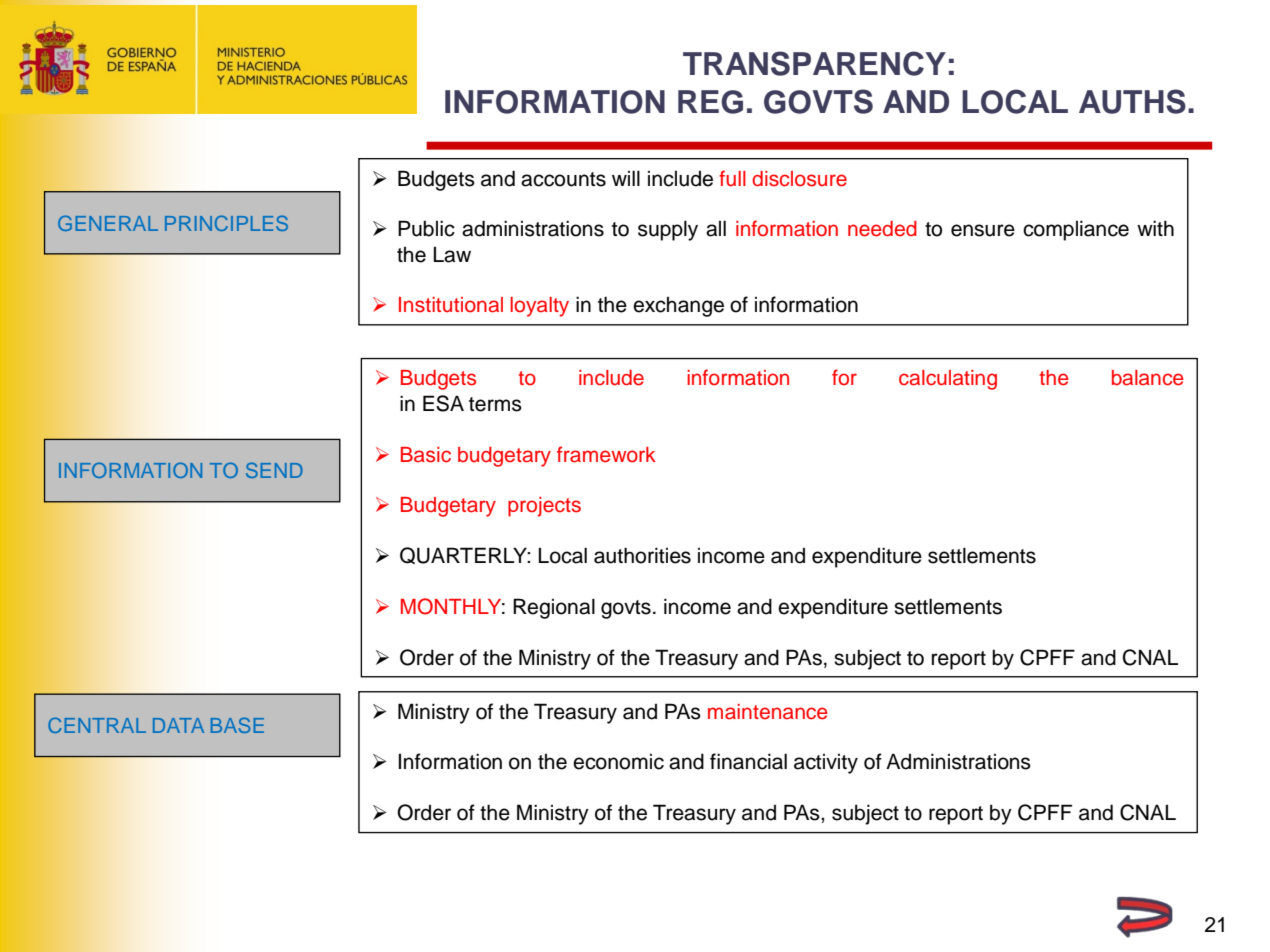 The height and width of the page is (952, 1270). Describe the element at coordinates (226, 223) in the page. I see `PRINCIPLES` at that location.
